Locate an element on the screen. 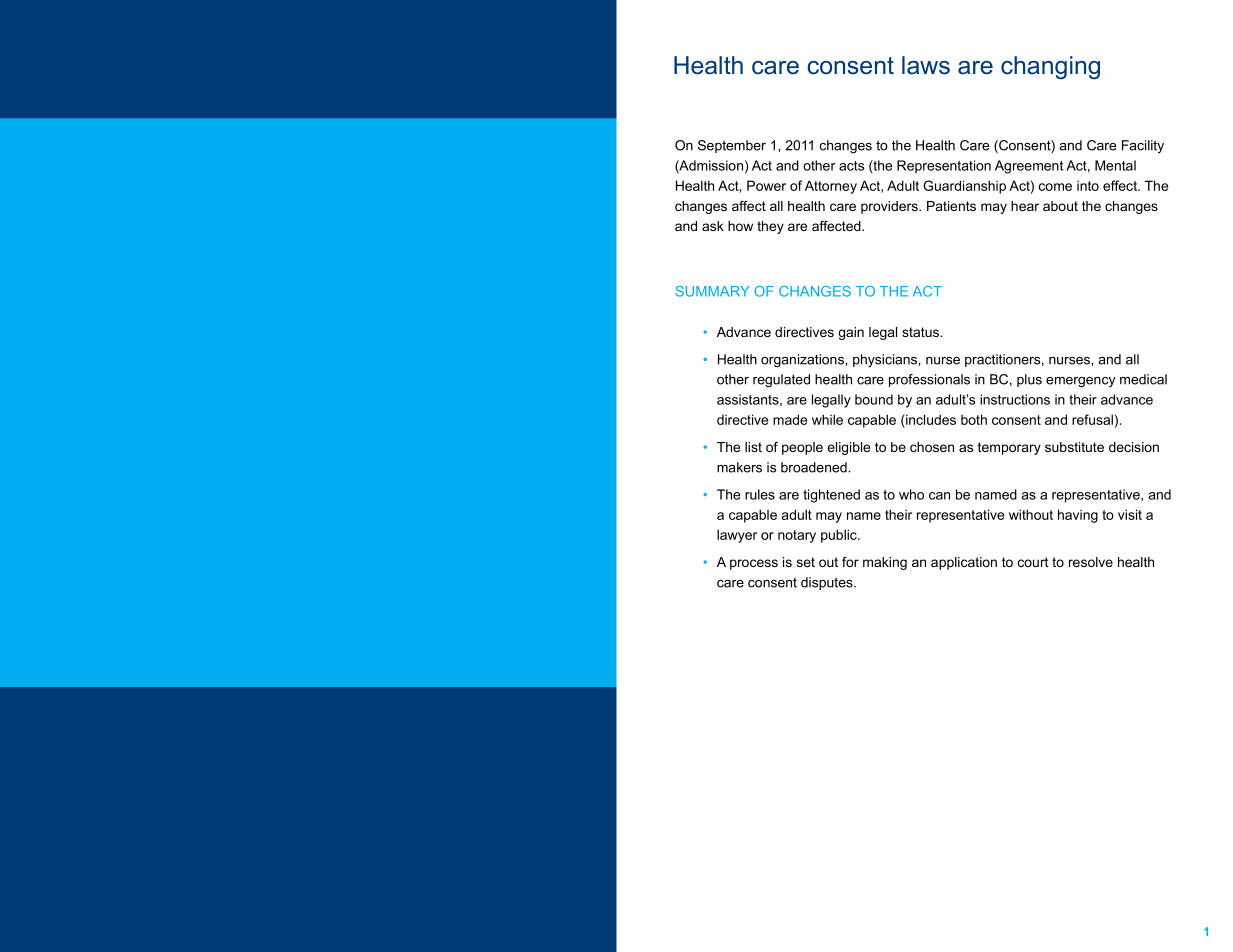  professionals is located at coordinates (929, 380).
